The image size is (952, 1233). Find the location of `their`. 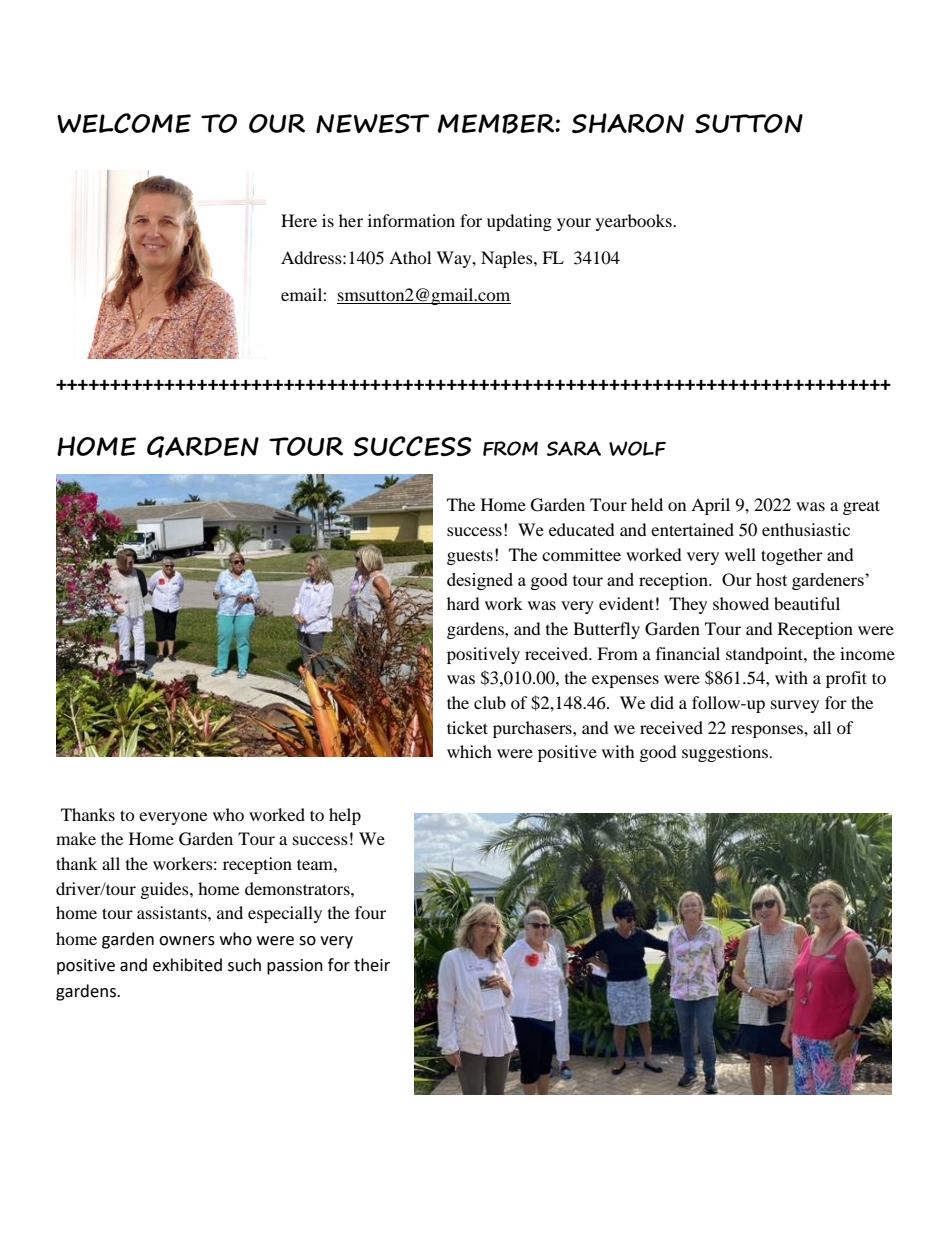

their is located at coordinates (372, 965).
